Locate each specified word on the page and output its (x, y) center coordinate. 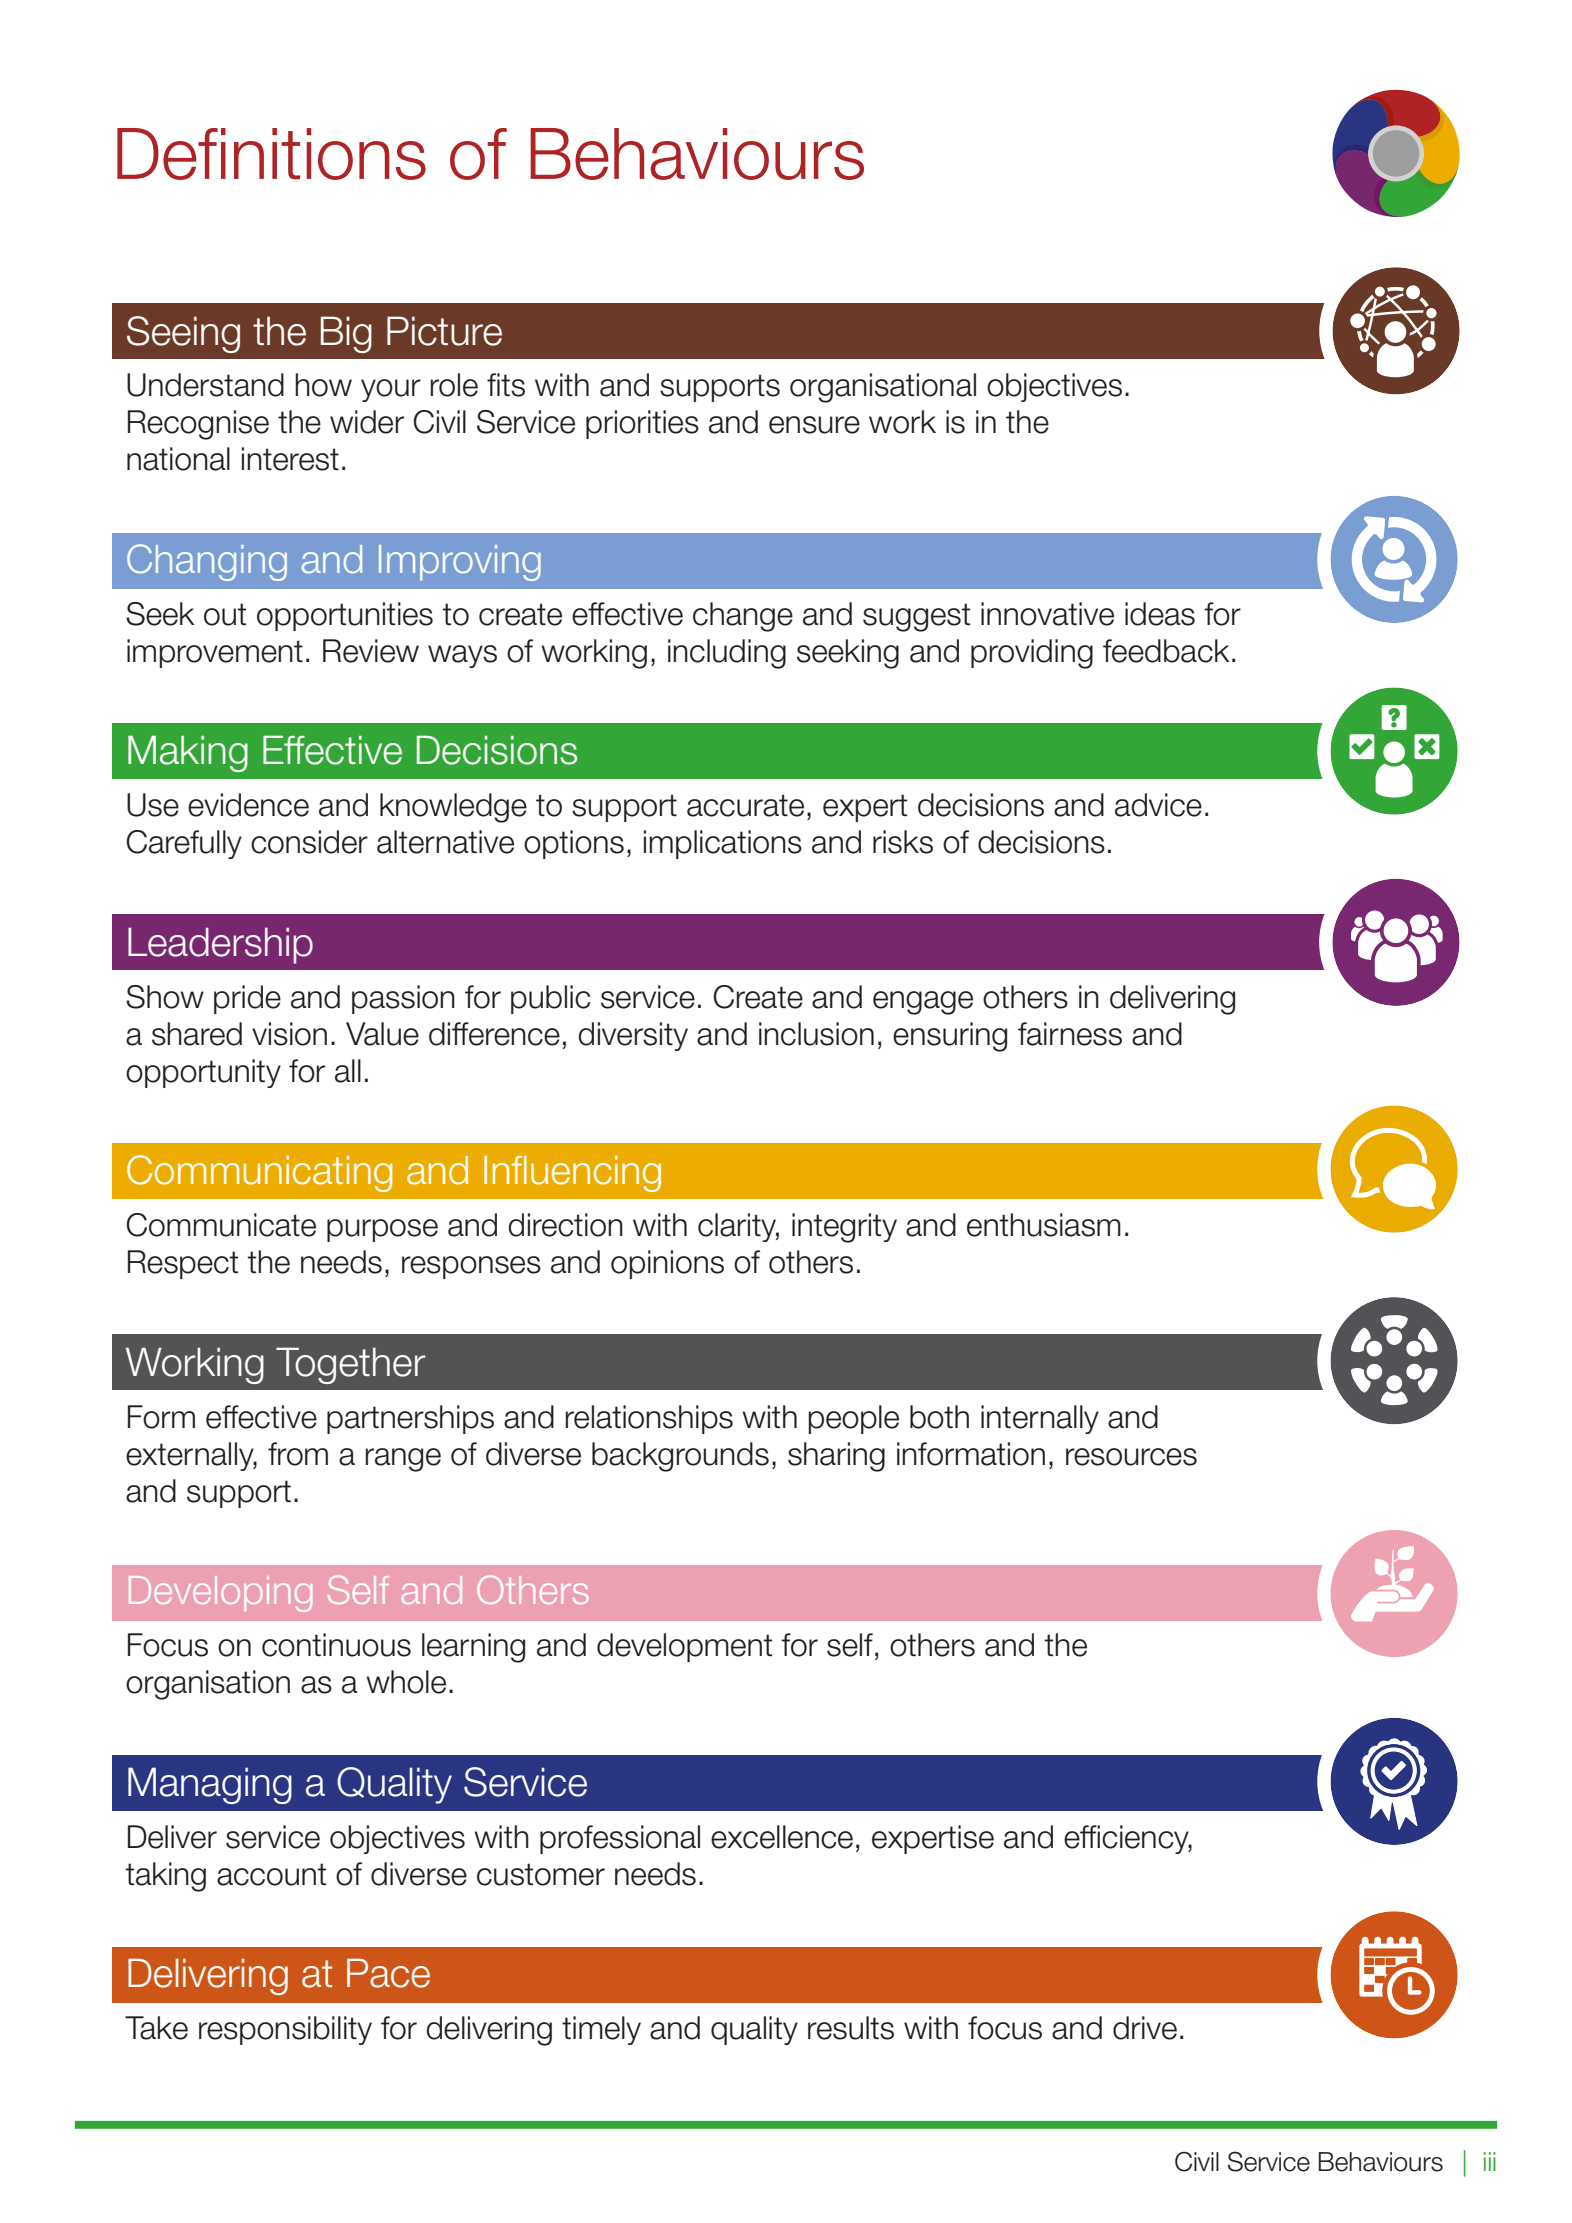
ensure (814, 425)
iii (1490, 2161)
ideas (1160, 614)
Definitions (271, 154)
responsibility (285, 2030)
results (851, 2028)
